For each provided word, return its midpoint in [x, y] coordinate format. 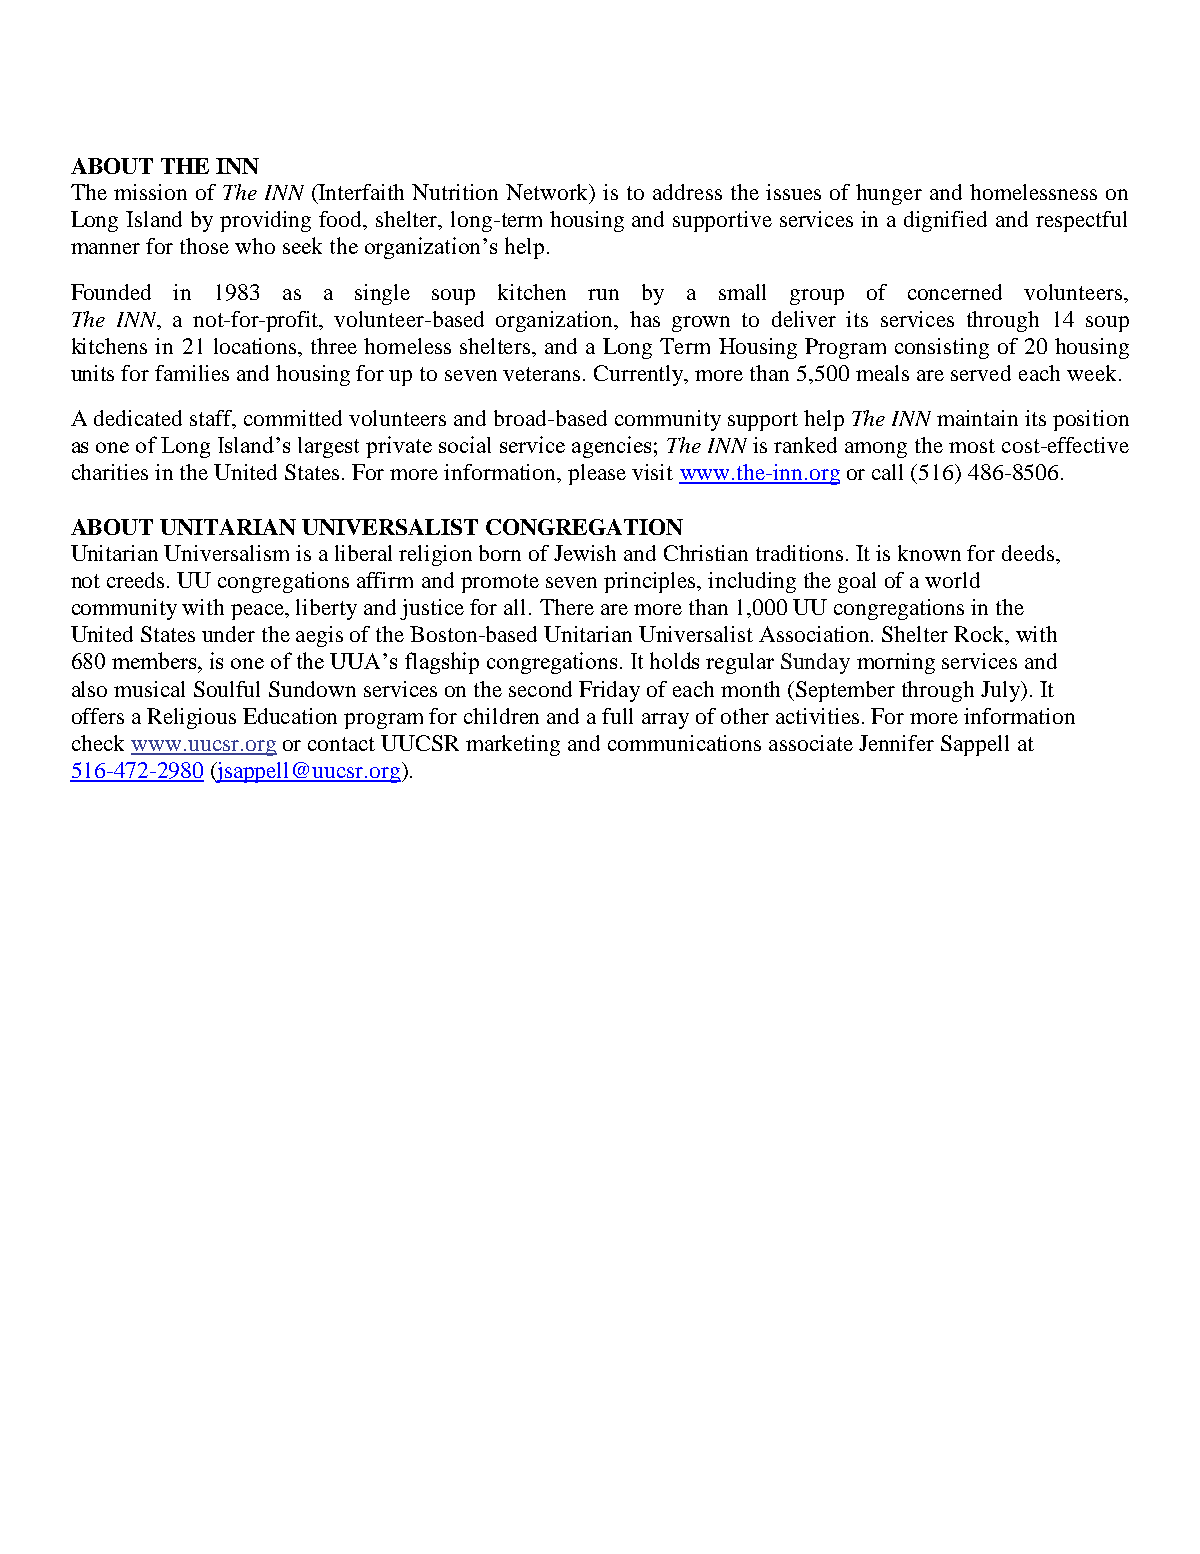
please [597, 474]
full [617, 716]
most [972, 446]
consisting [942, 348]
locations [256, 346]
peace [259, 612]
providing [265, 221]
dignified [945, 221]
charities [110, 472]
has [645, 319]
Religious [191, 718]
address [687, 192]
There [567, 607]
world [952, 580]
